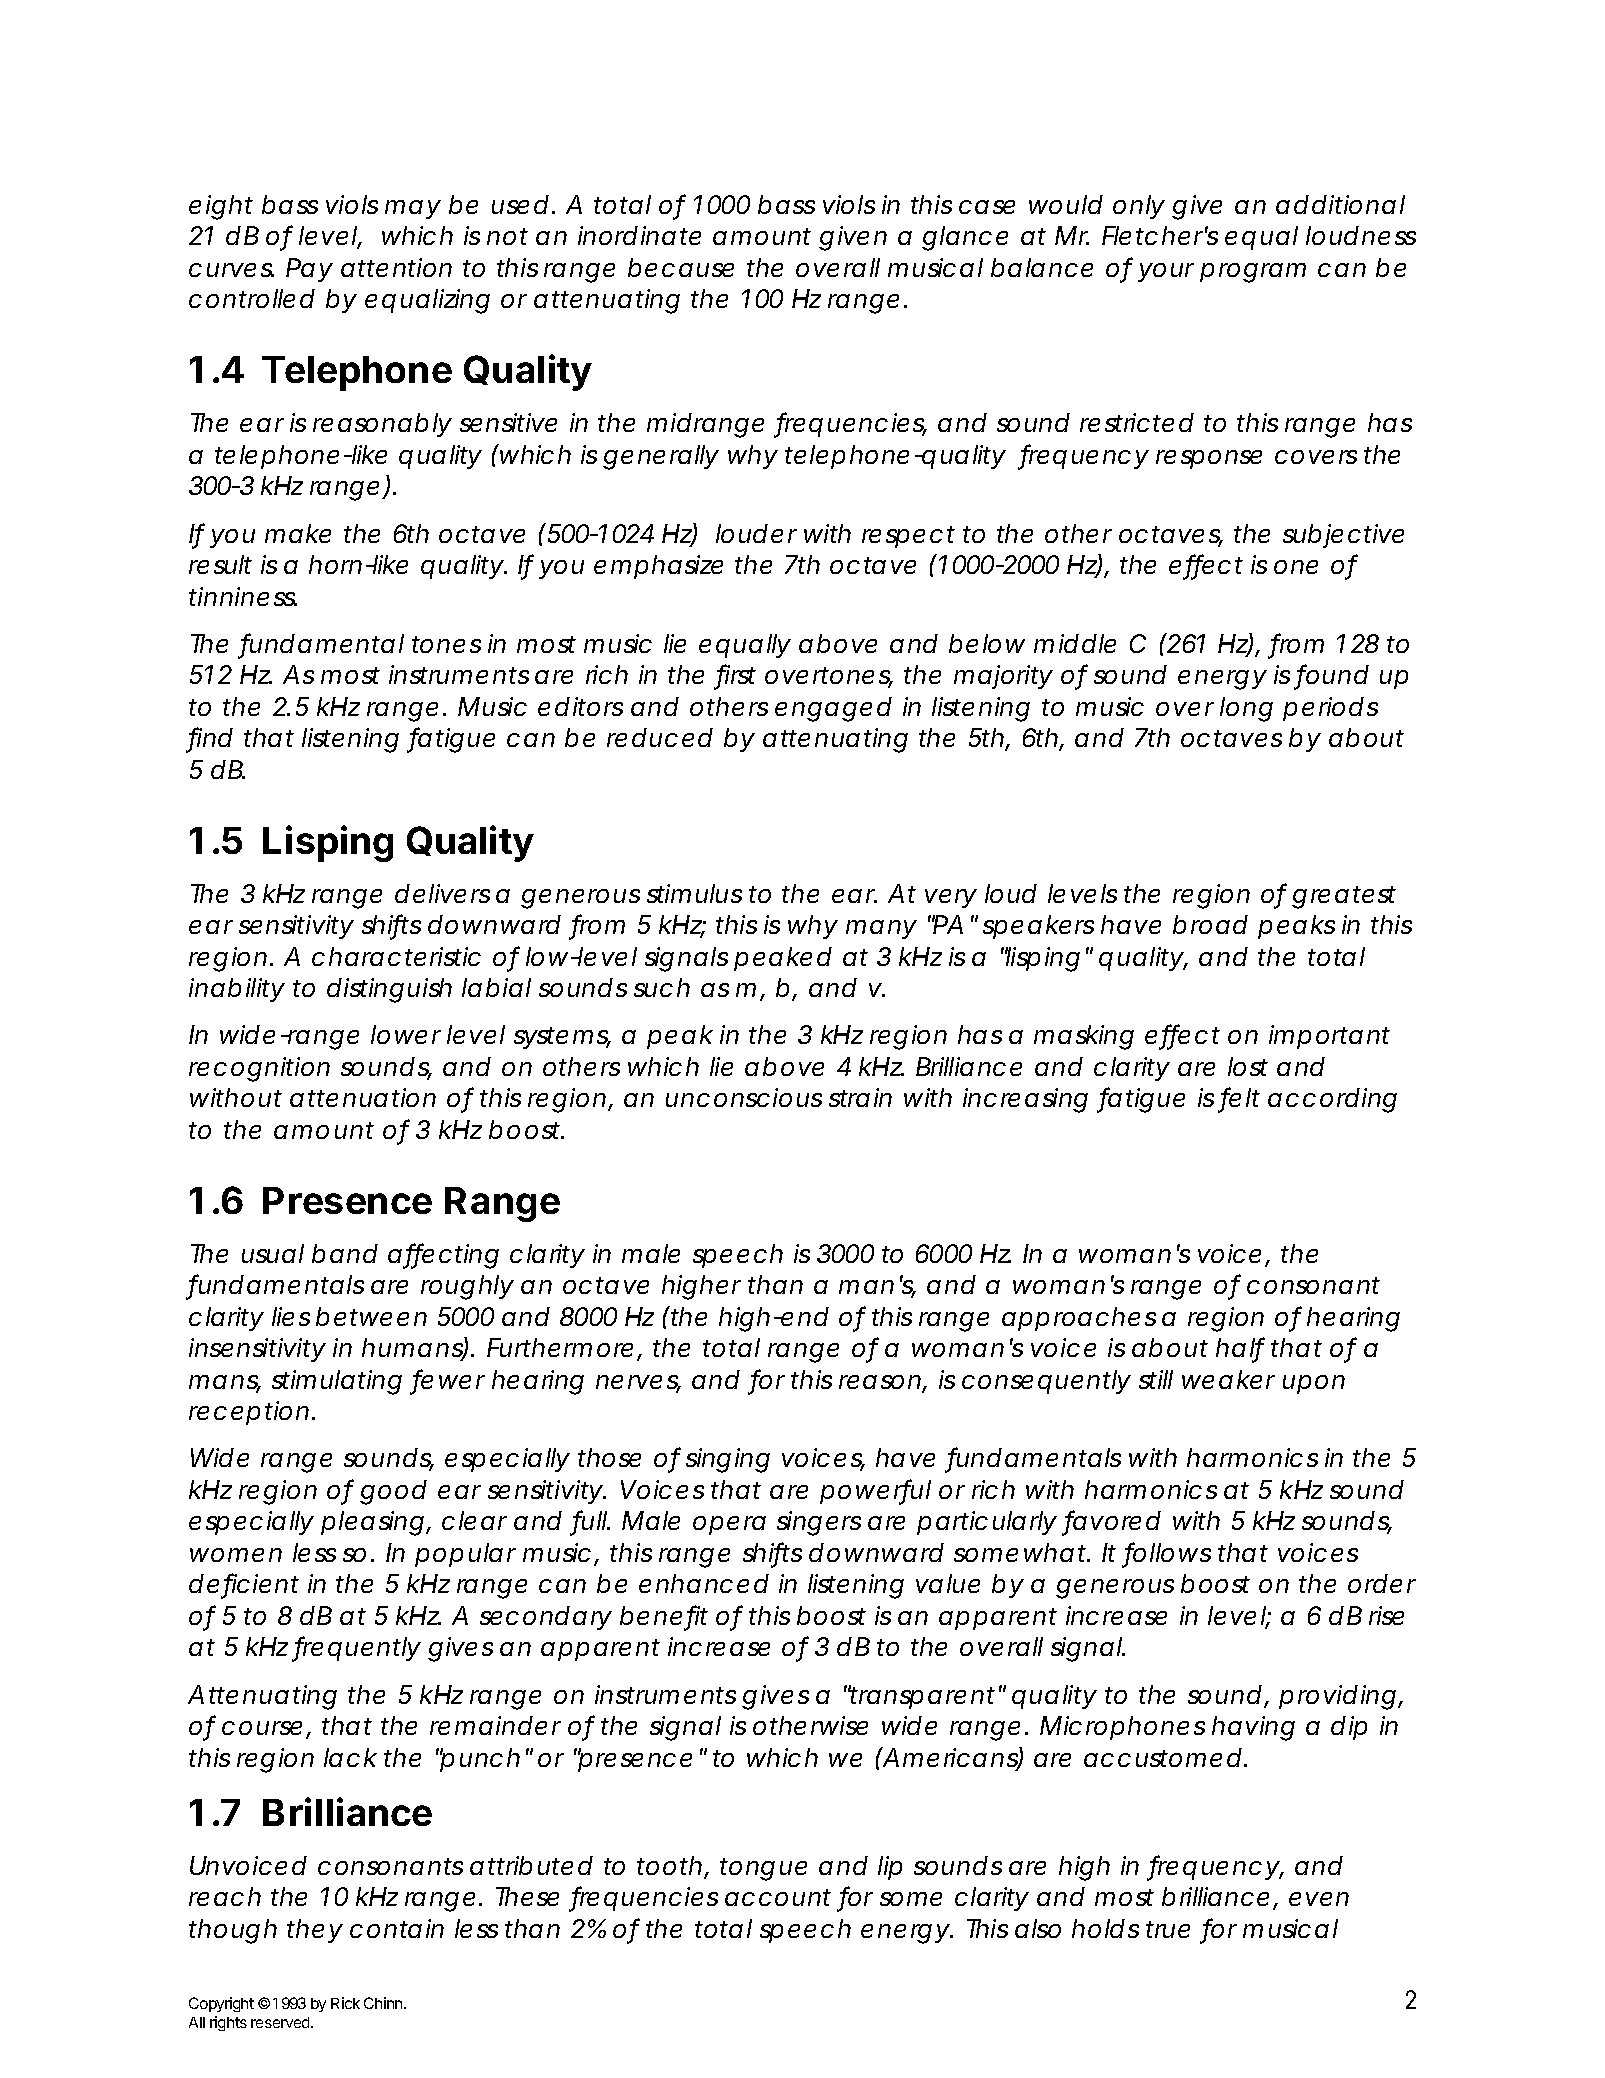 This page has height=2078, width=1605. I want to click on broad, so click(1210, 924).
